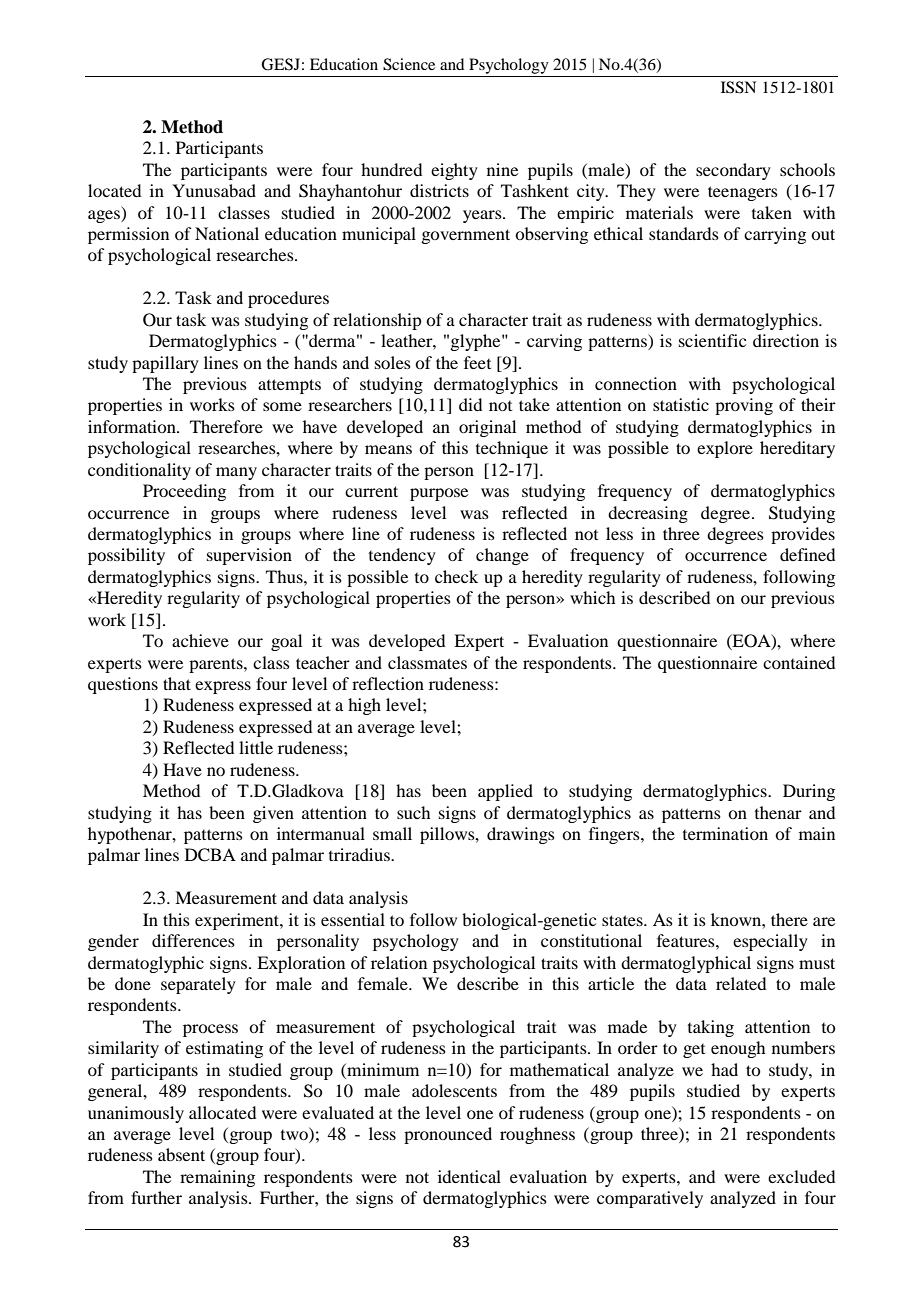  I want to click on Science, so click(409, 64).
